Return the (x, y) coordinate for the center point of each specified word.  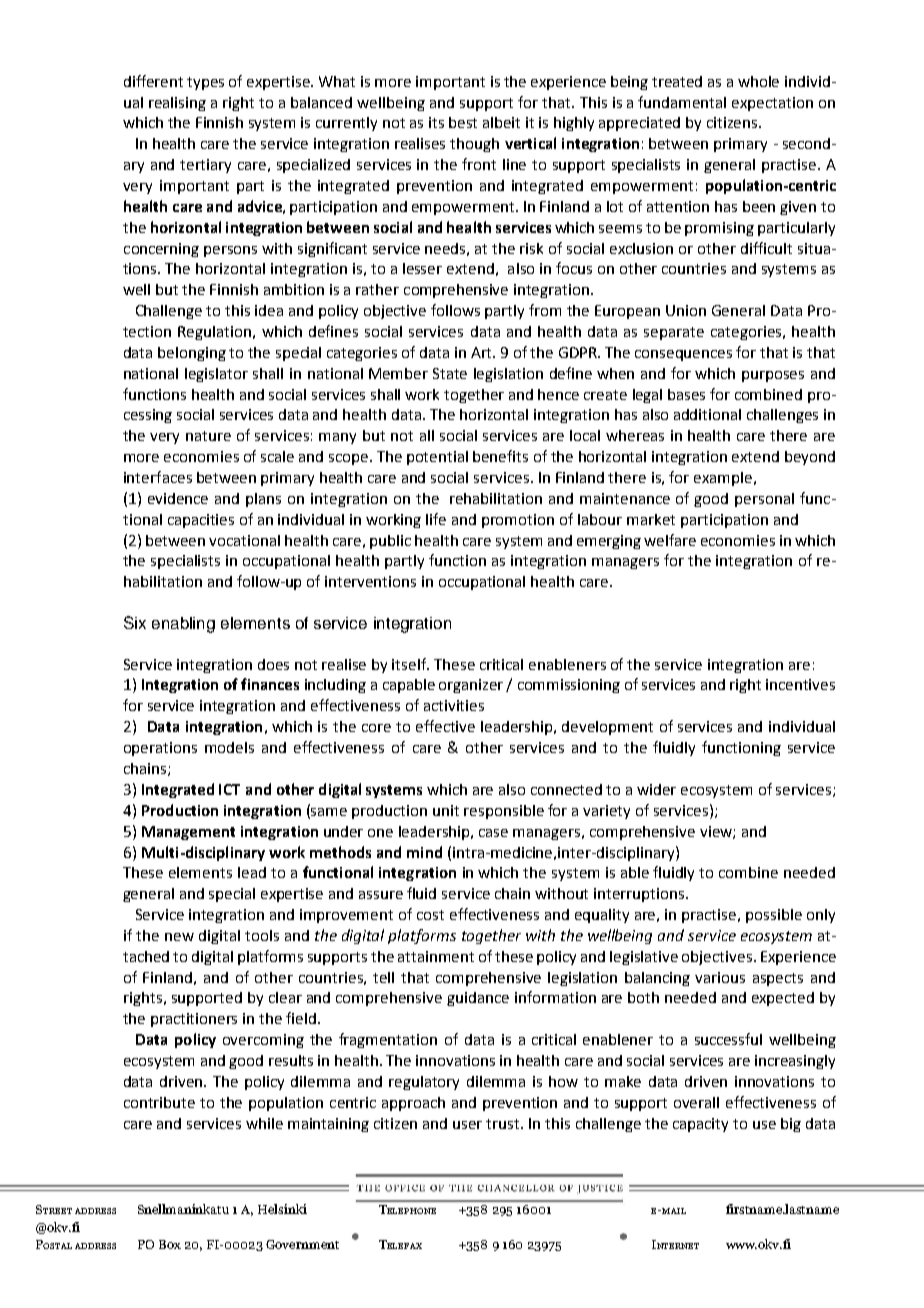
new (179, 937)
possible (774, 916)
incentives (800, 684)
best (463, 122)
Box (170, 1244)
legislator (216, 375)
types (205, 83)
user (467, 1125)
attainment (436, 956)
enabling (183, 625)
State (450, 373)
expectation (772, 104)
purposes (773, 376)
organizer (471, 686)
